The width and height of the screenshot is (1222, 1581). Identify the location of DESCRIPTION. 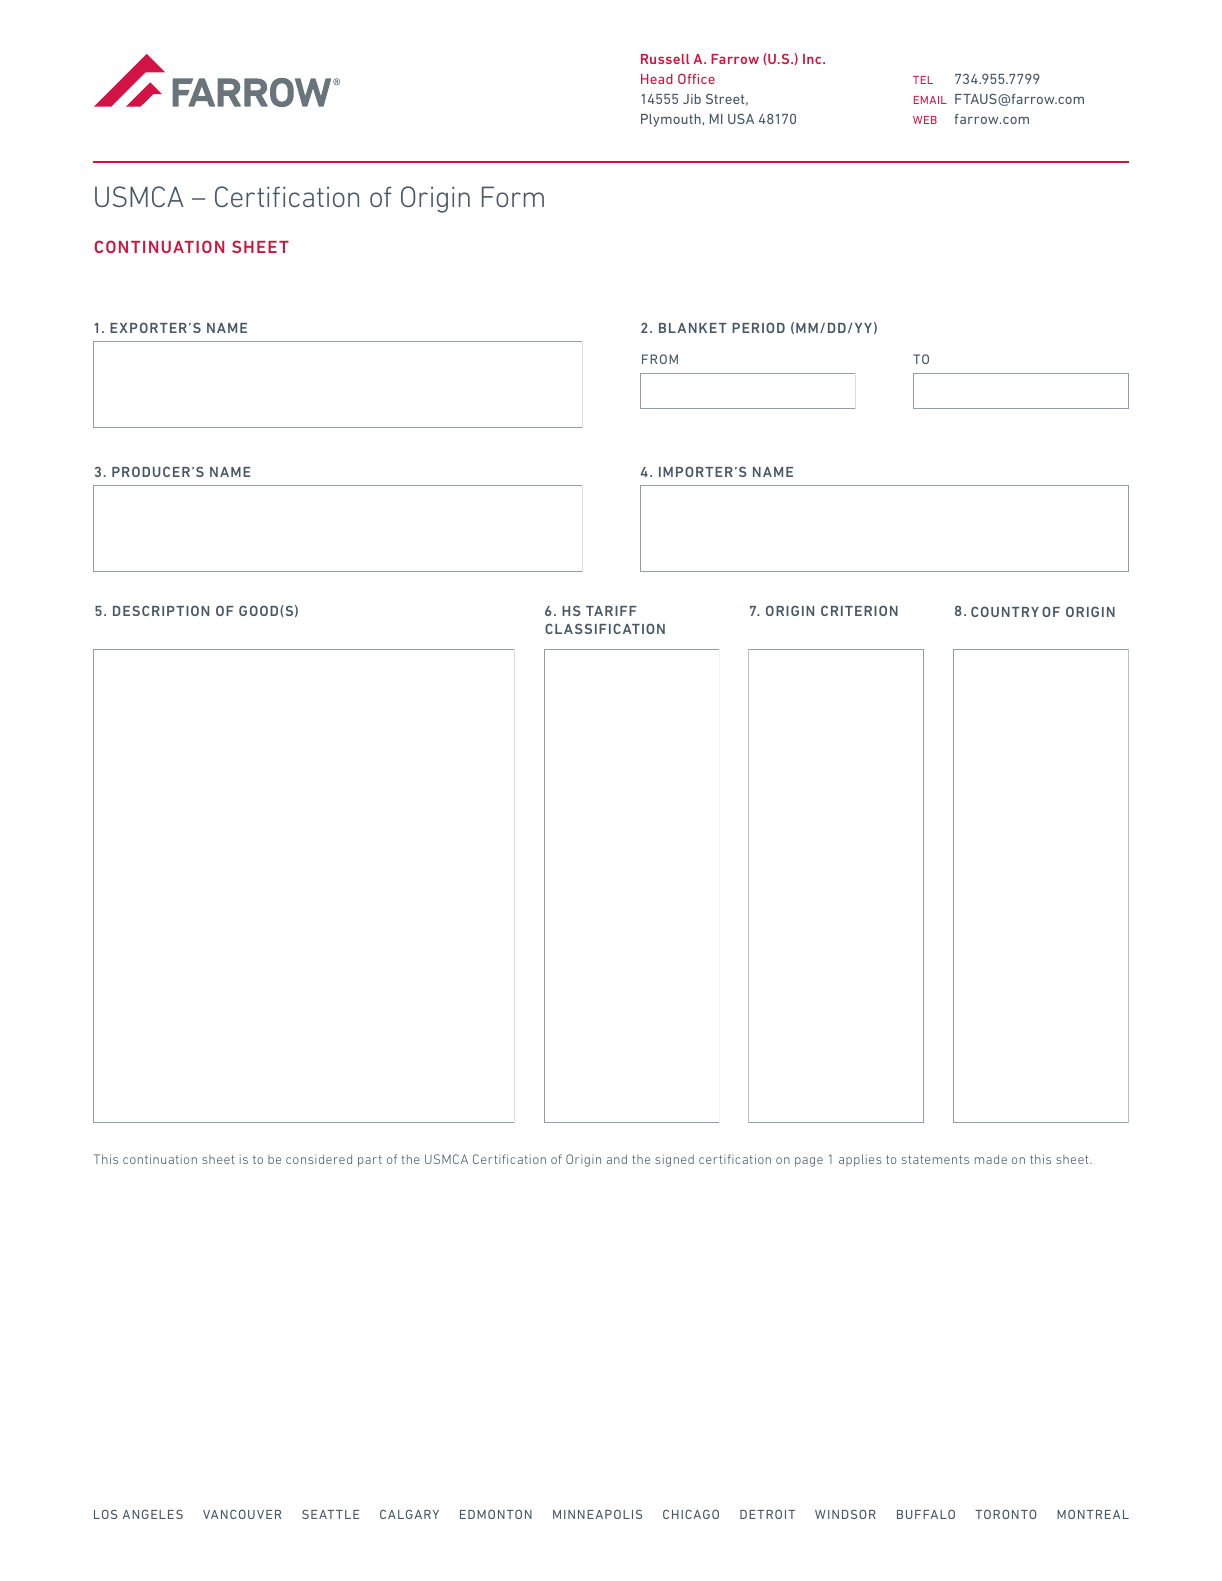
(161, 610).
